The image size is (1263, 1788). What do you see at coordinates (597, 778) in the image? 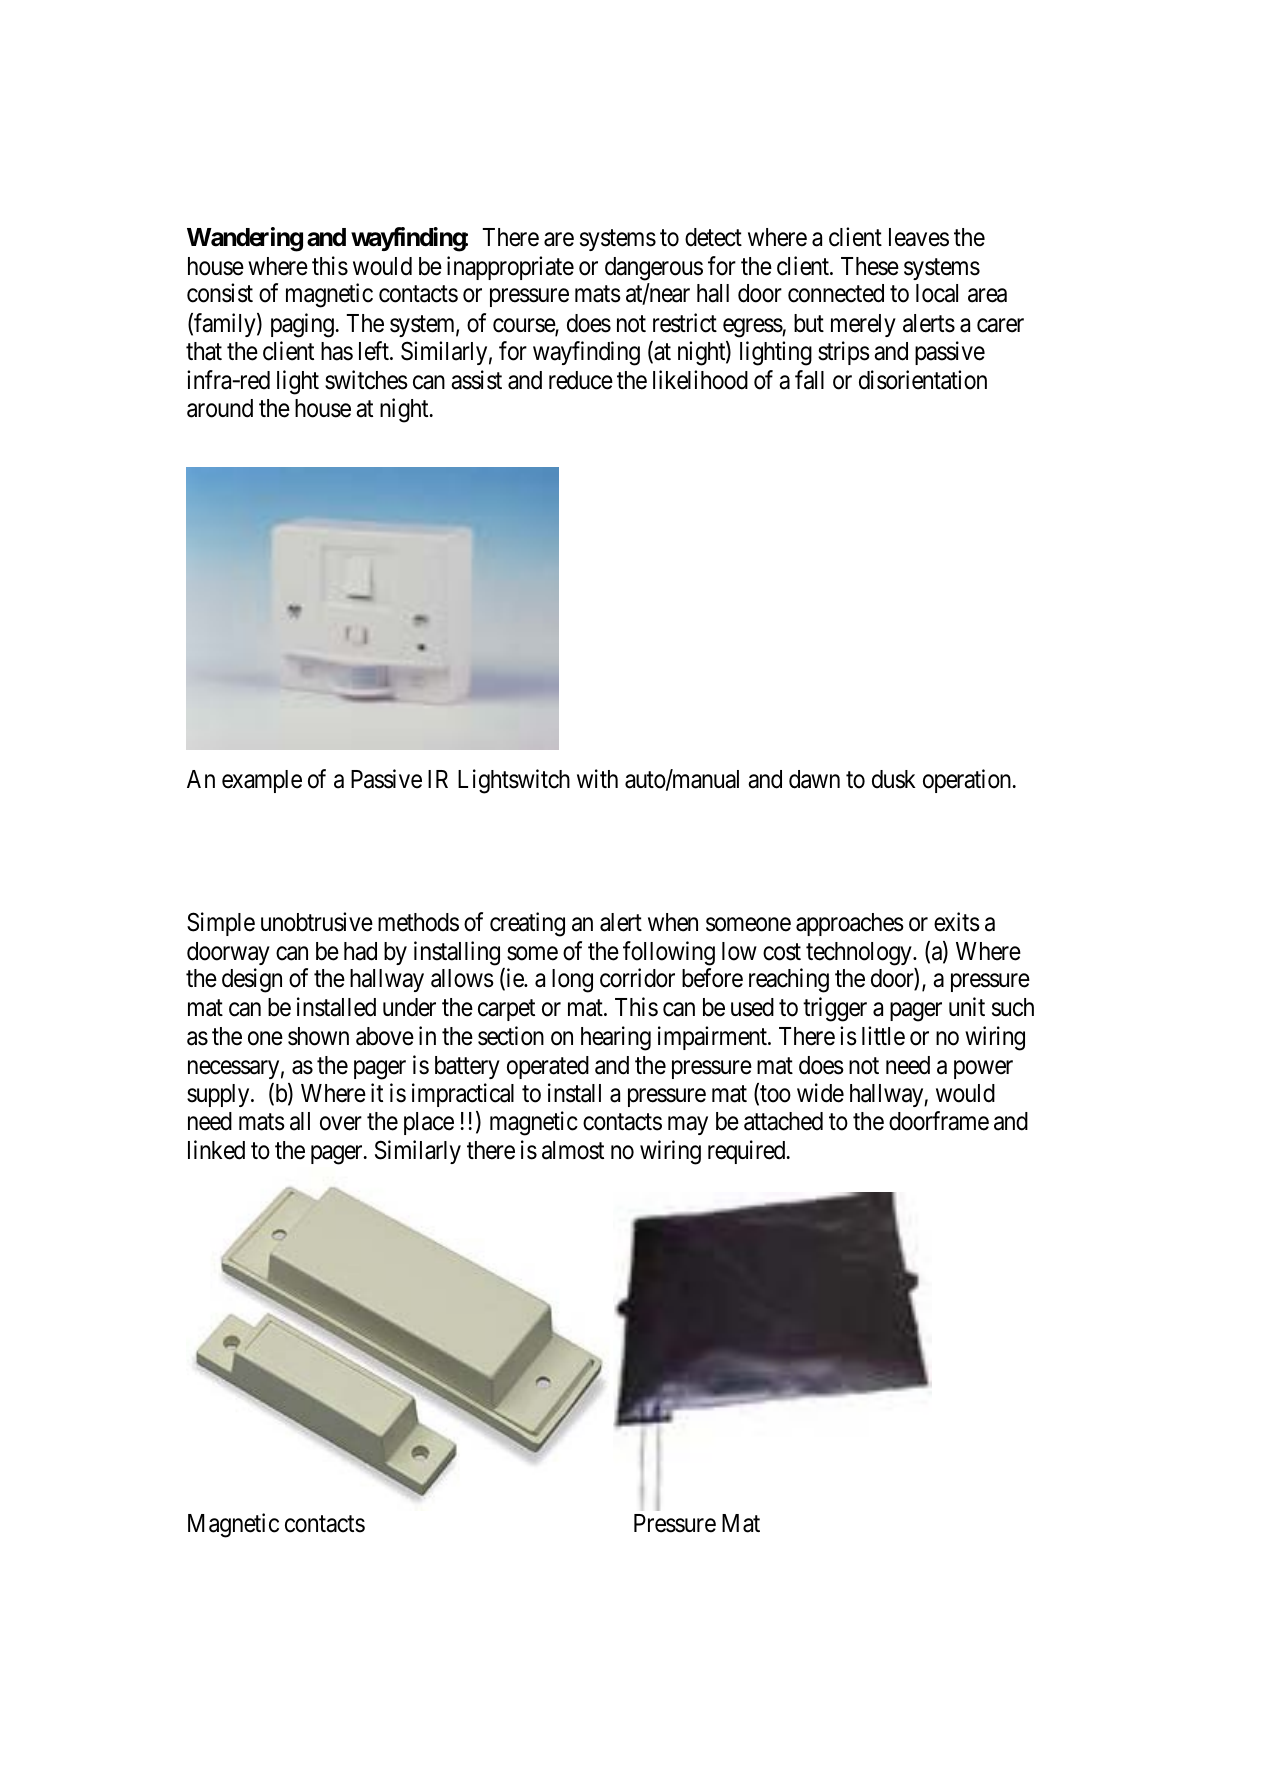
I see `with` at bounding box center [597, 778].
